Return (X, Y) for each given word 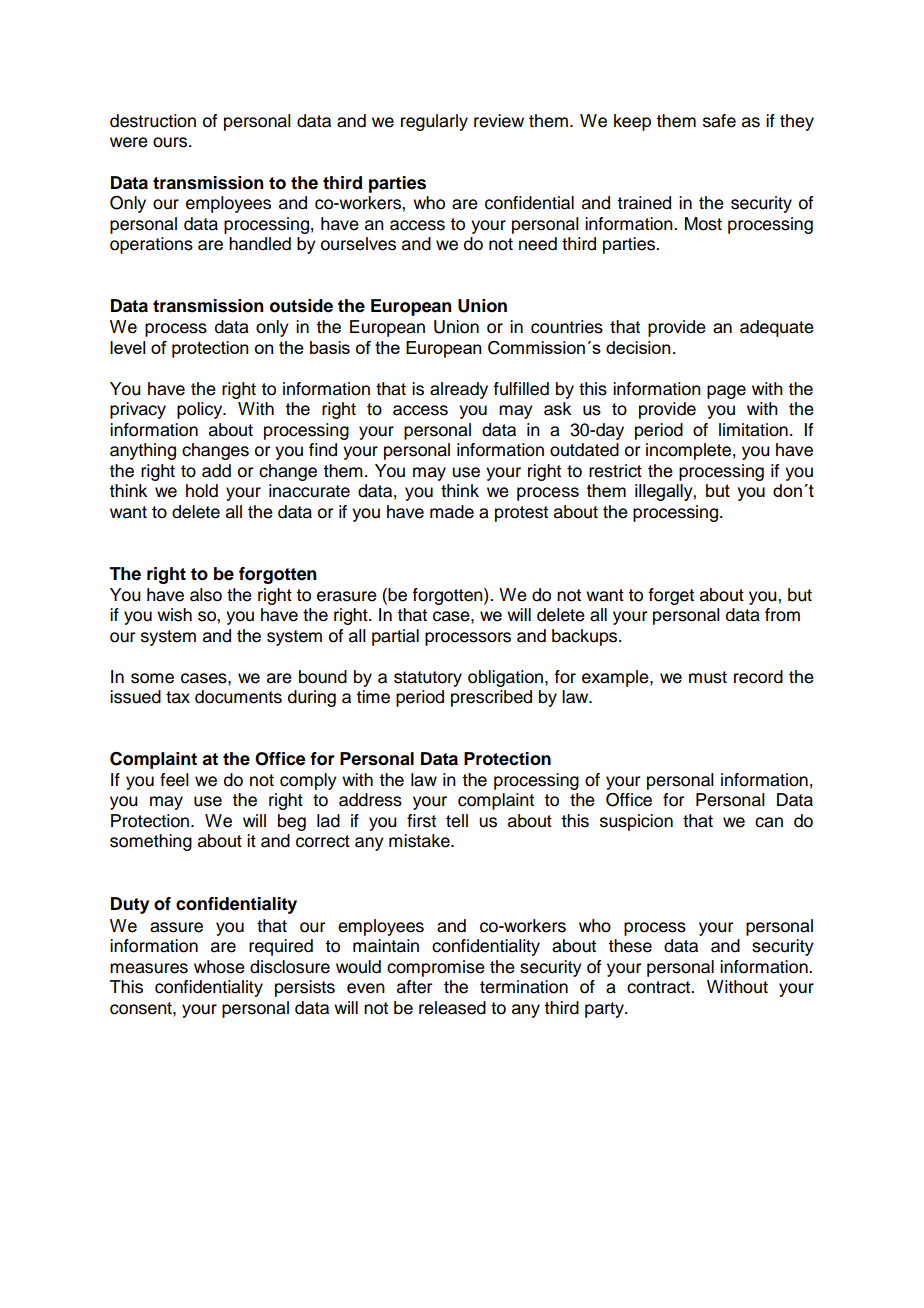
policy (201, 410)
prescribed (491, 698)
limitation (753, 430)
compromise (436, 968)
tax (178, 697)
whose (219, 967)
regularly (434, 122)
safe (719, 121)
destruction (153, 121)
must (708, 677)
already (459, 390)
